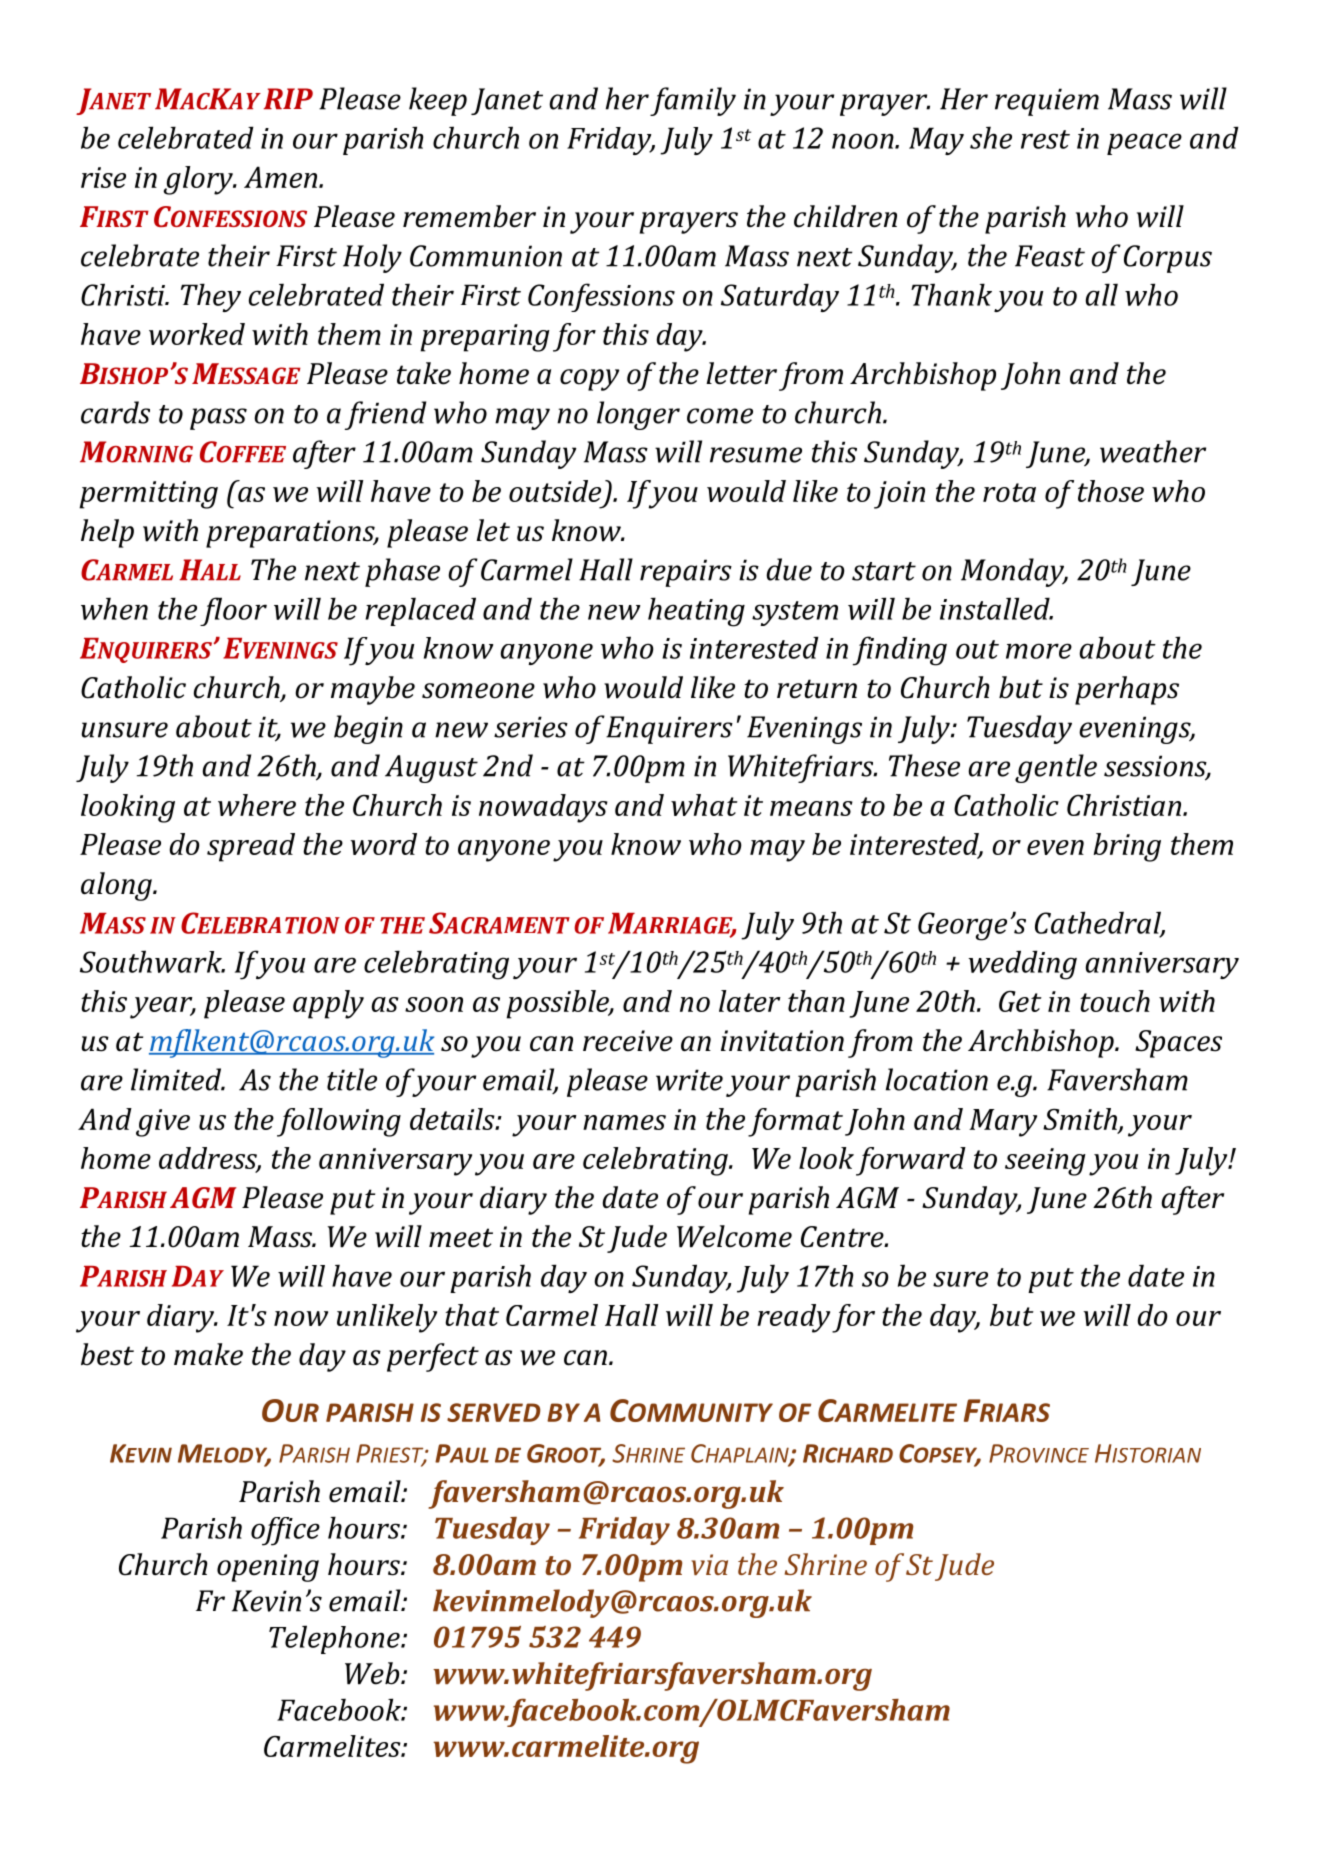 The image size is (1318, 1865). I want to click on names, so click(624, 1122).
